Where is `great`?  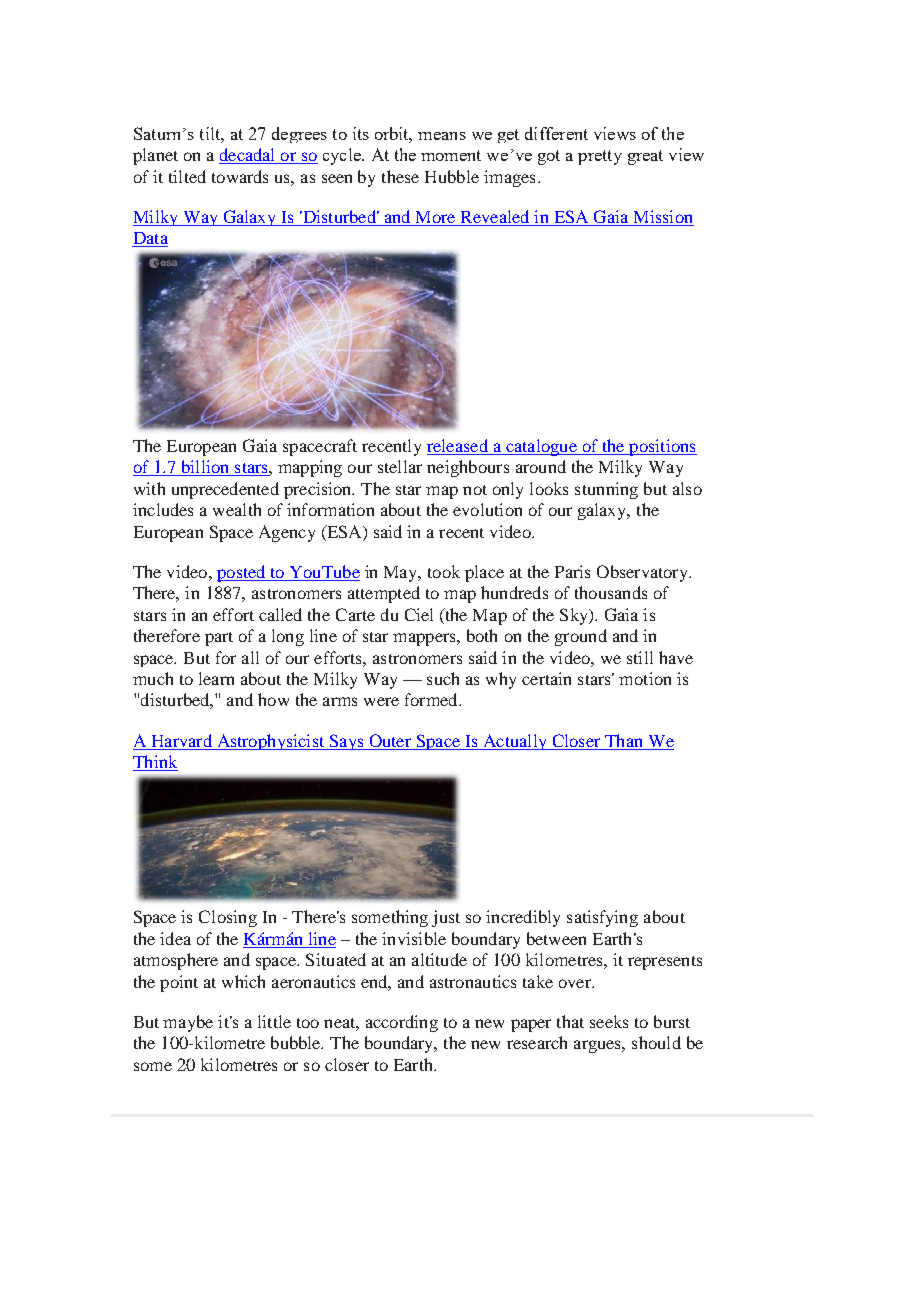
great is located at coordinates (645, 157).
